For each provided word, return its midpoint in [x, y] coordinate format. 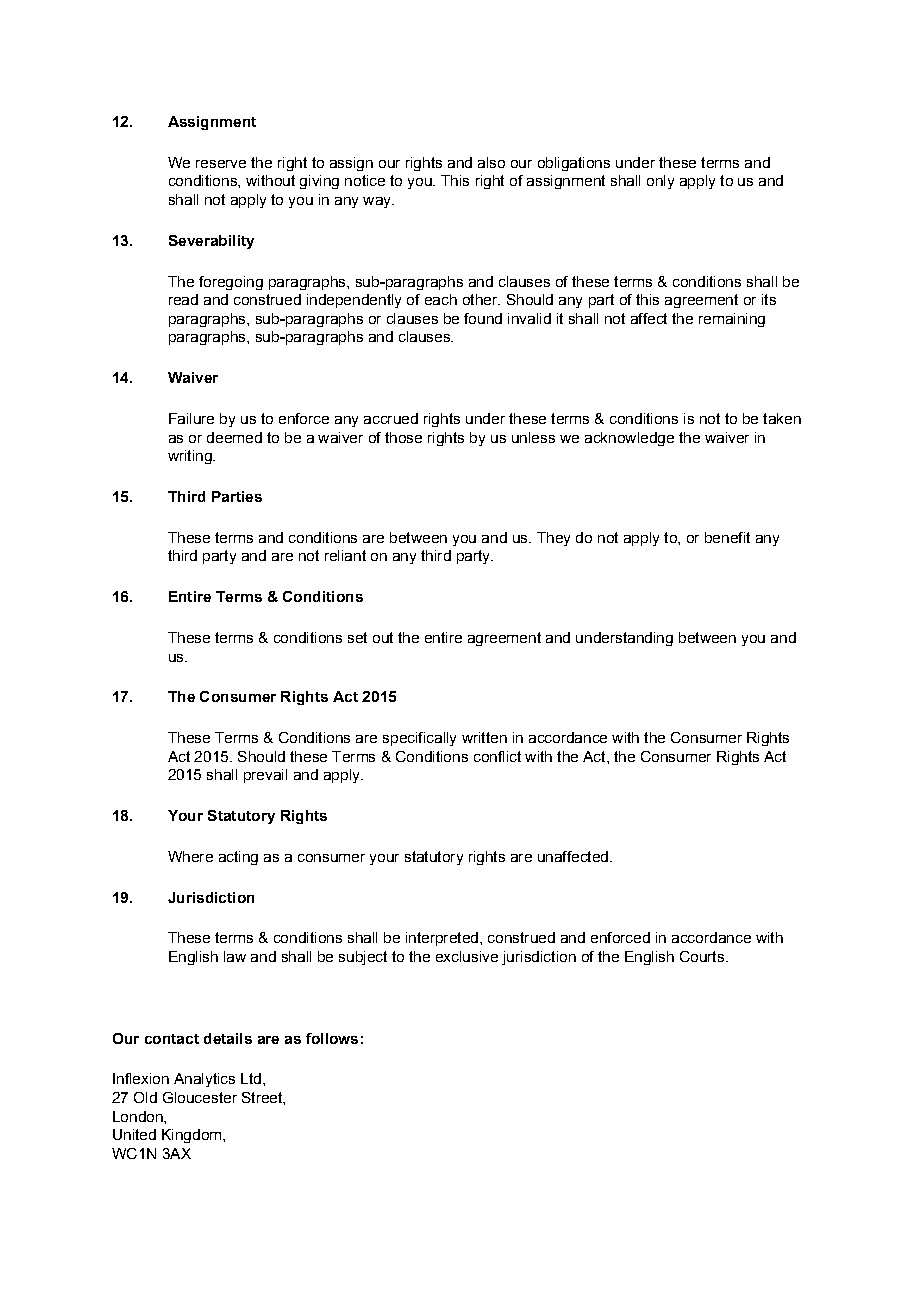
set [357, 637]
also [491, 162]
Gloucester [200, 1097]
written [484, 737]
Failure [191, 418]
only [660, 182]
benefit [727, 537]
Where [190, 856]
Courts [702, 956]
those [403, 437]
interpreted [442, 939]
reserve [221, 164]
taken [782, 418]
